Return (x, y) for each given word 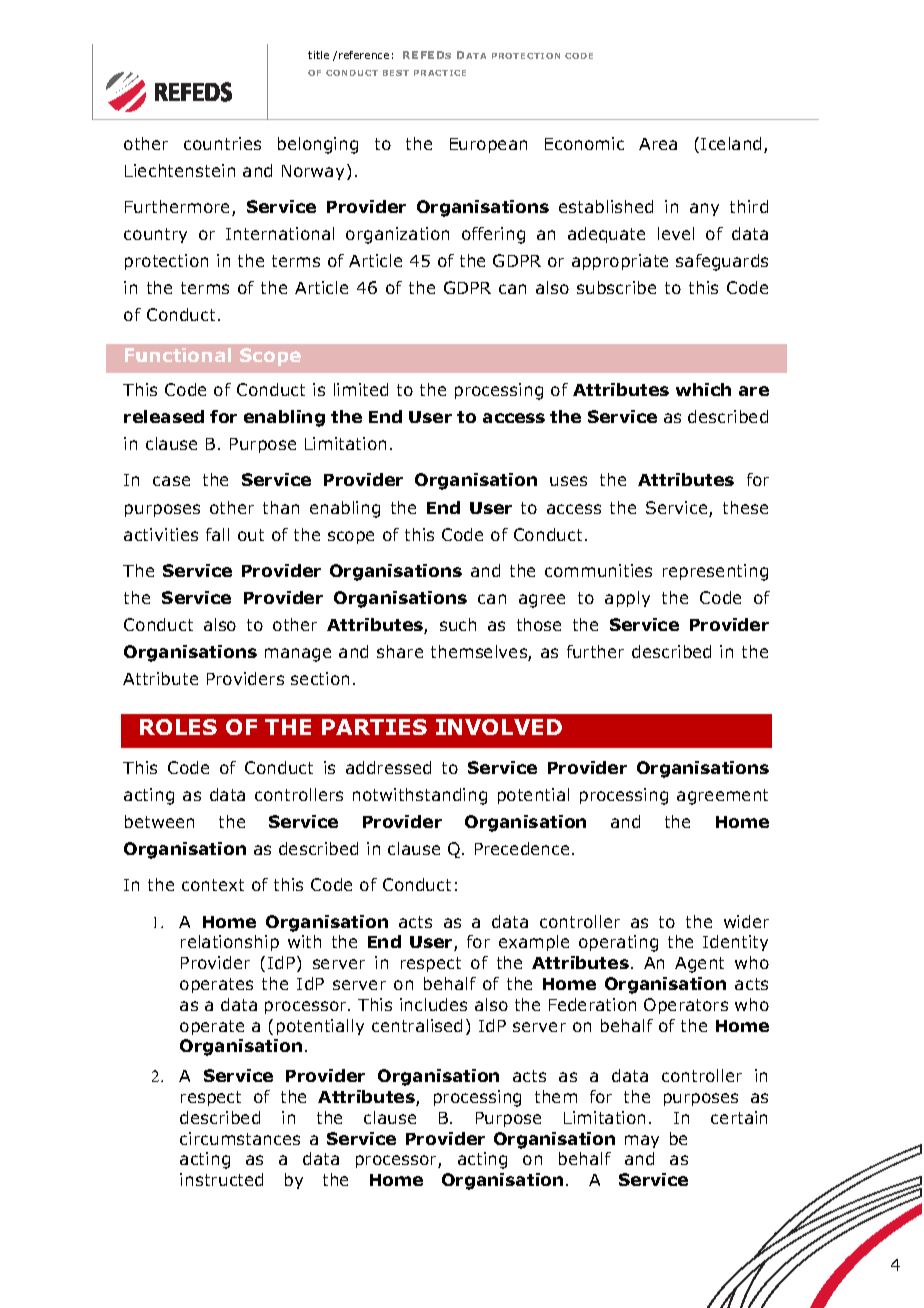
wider (746, 921)
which (703, 389)
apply (627, 599)
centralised (417, 1025)
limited (361, 389)
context (213, 885)
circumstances (240, 1138)
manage (298, 655)
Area (658, 144)
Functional (178, 355)
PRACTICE (440, 73)
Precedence (522, 848)
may (642, 1141)
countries (222, 143)
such (458, 624)
